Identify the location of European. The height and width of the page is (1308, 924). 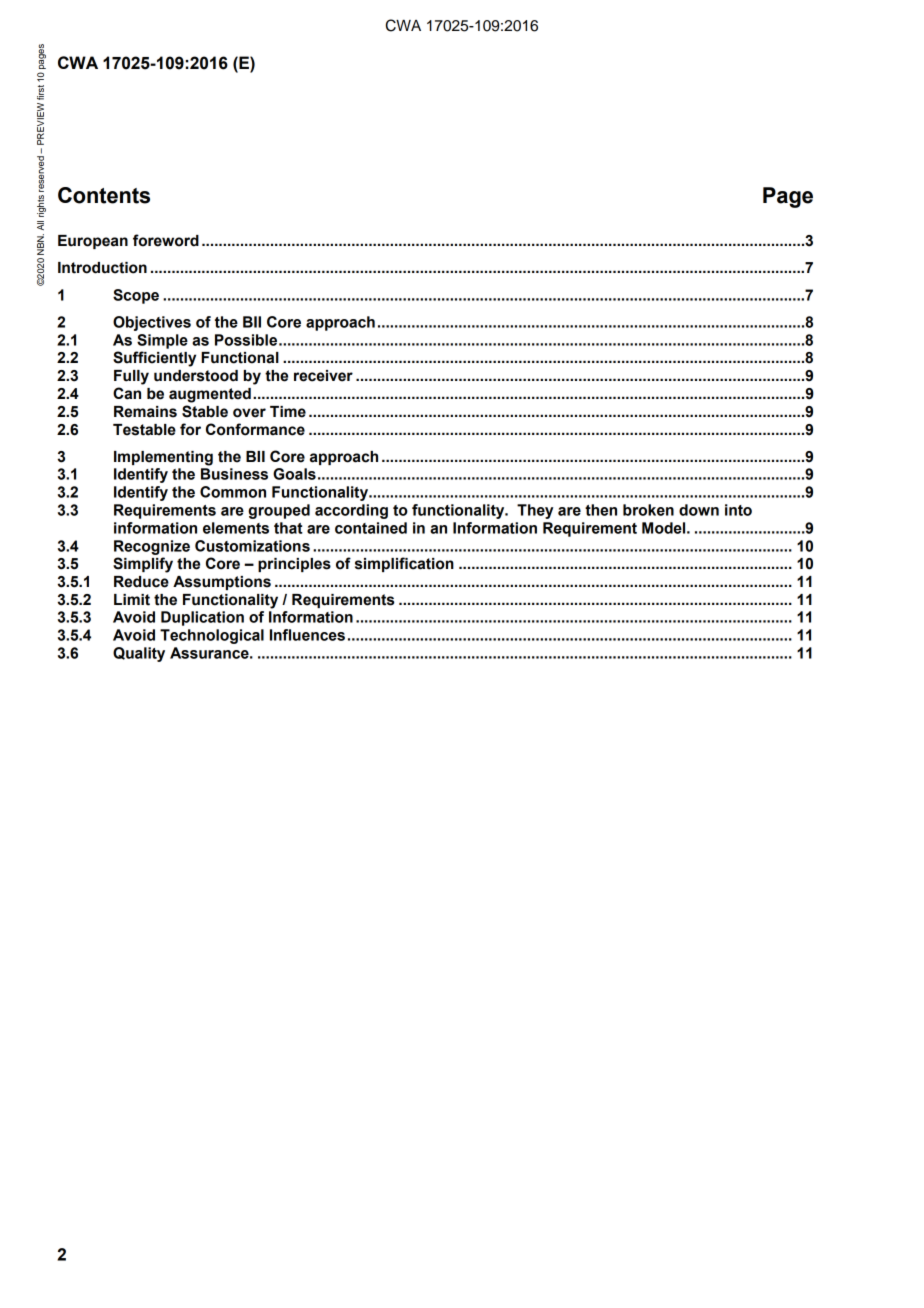
(93, 242).
